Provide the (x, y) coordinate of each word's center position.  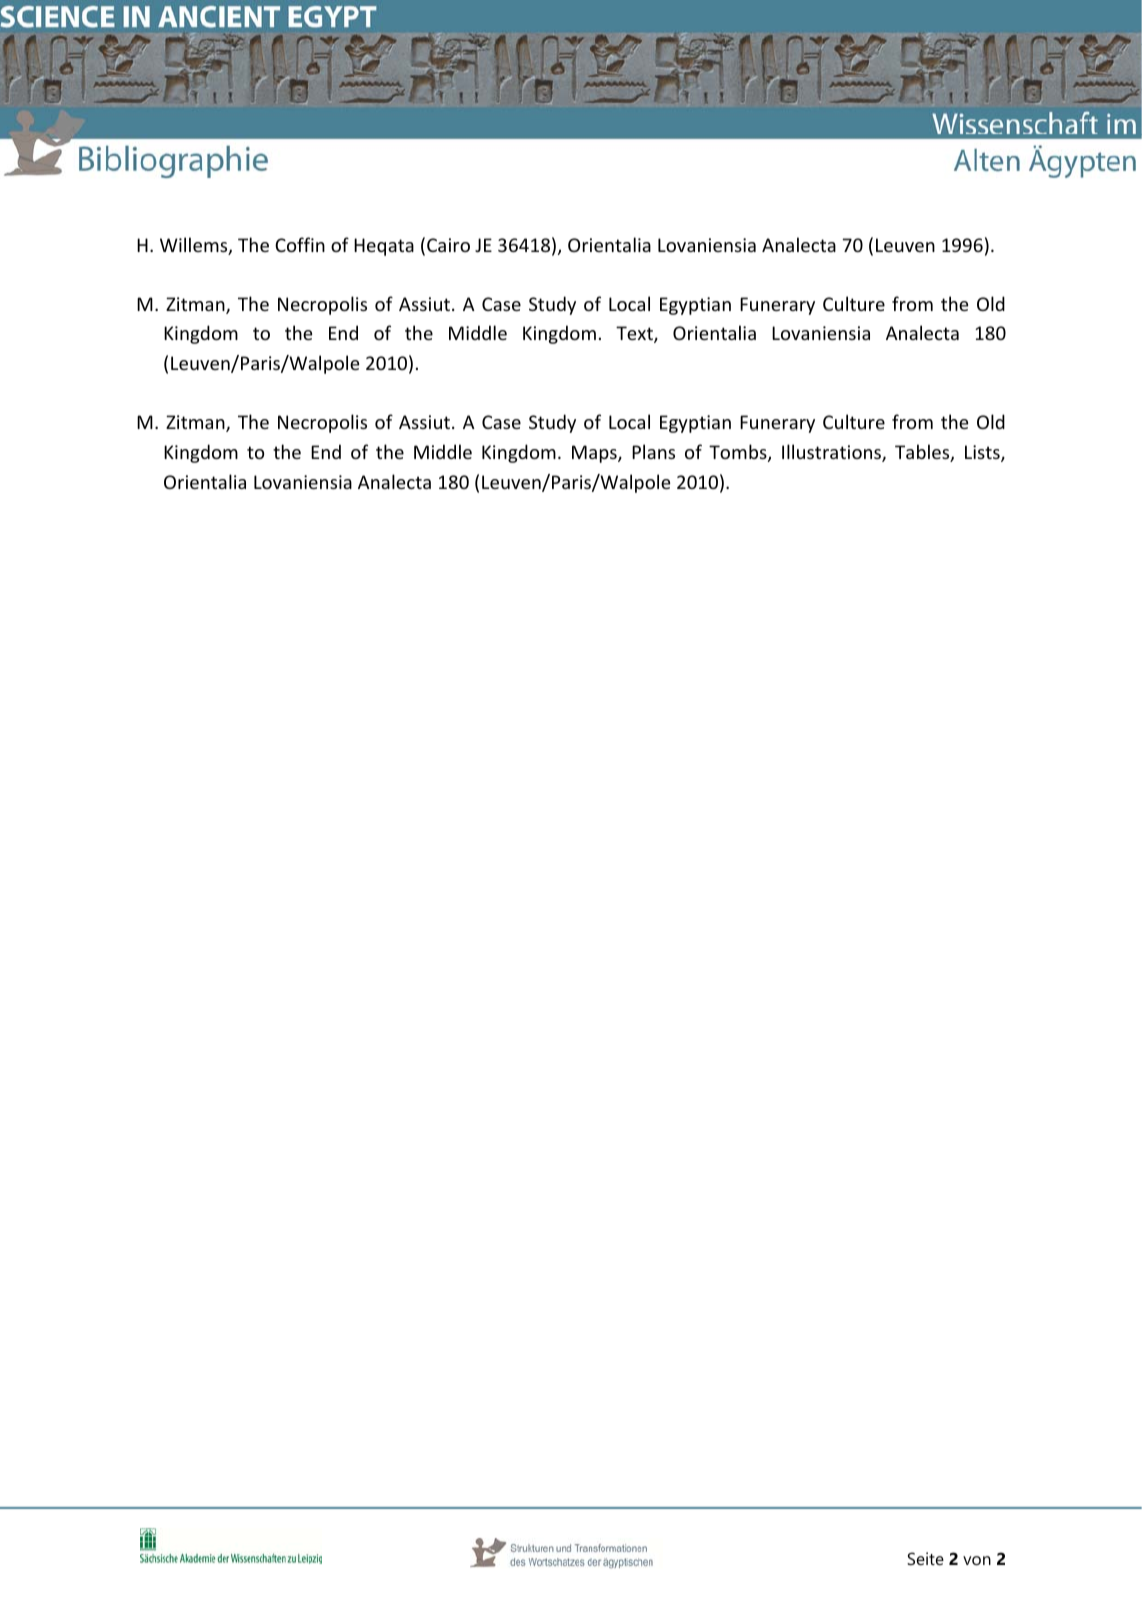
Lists (983, 453)
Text (635, 334)
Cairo (448, 245)
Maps (595, 454)
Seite (925, 1558)
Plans (653, 451)
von (977, 1560)
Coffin (300, 244)
